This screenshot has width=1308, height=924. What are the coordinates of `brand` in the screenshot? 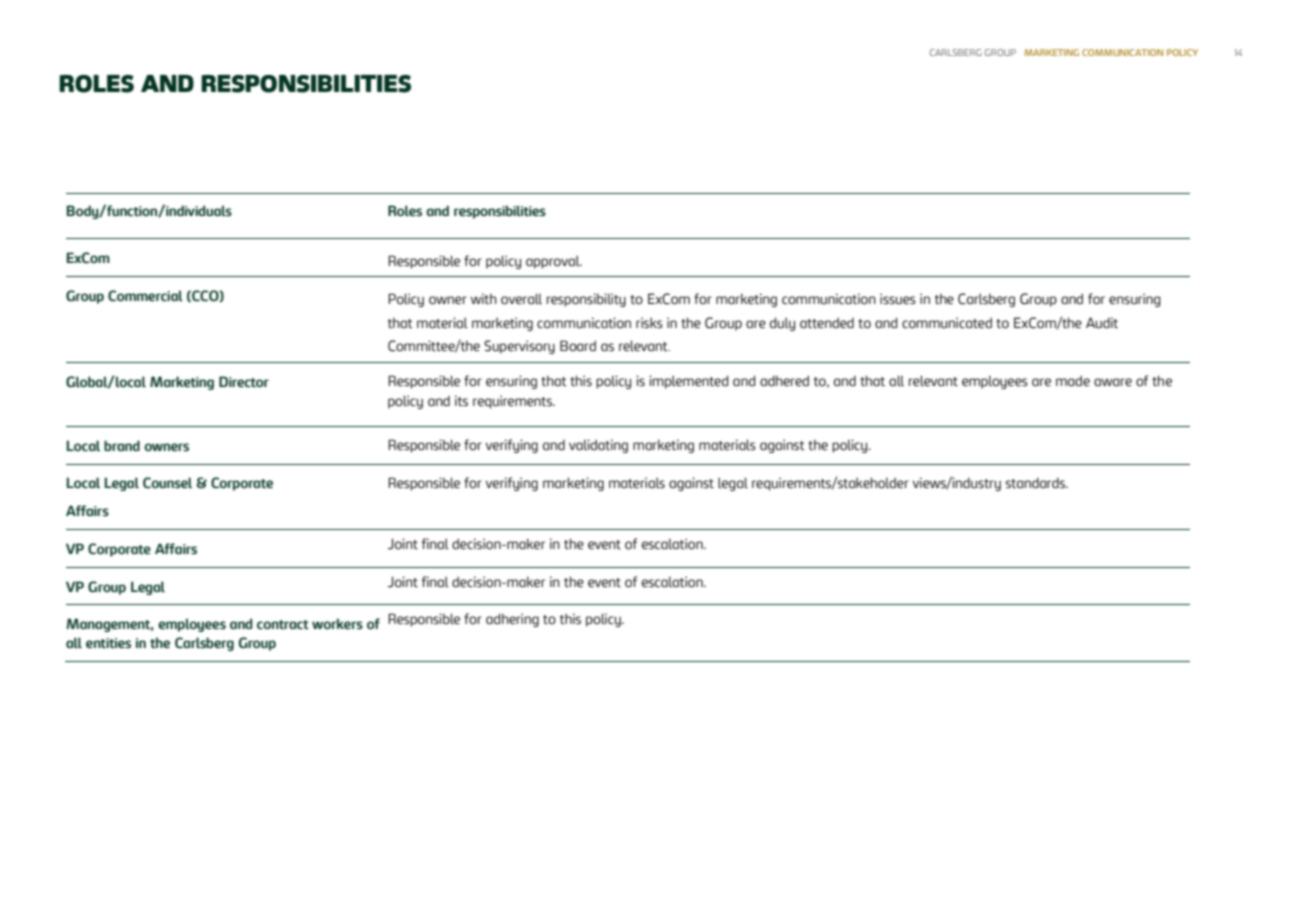 It's located at (122, 445).
